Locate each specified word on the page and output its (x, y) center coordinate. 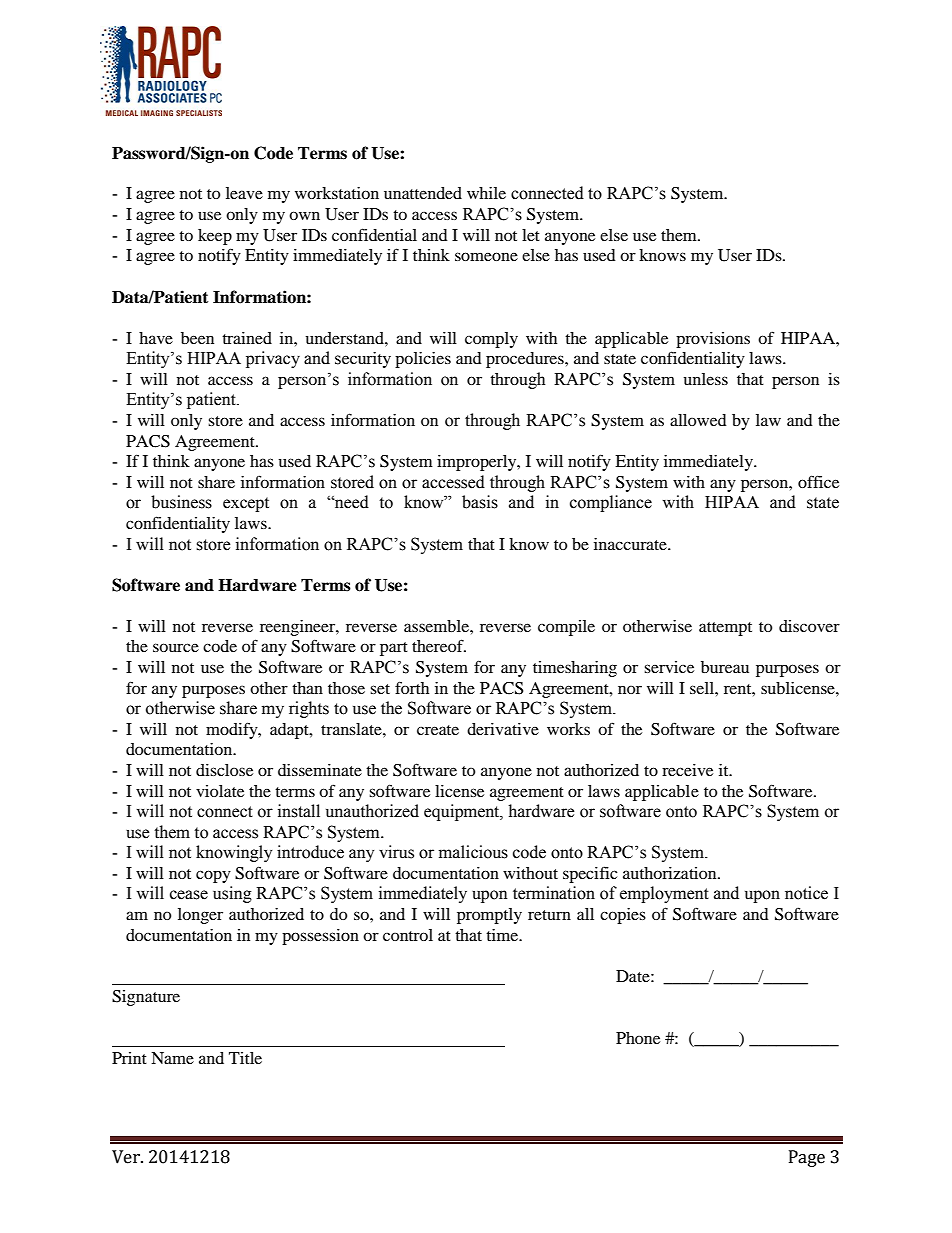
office (818, 481)
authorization (671, 873)
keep (215, 237)
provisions (713, 340)
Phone (638, 1038)
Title (245, 1058)
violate (220, 791)
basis (480, 502)
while (486, 193)
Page (807, 1158)
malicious (473, 852)
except (246, 504)
